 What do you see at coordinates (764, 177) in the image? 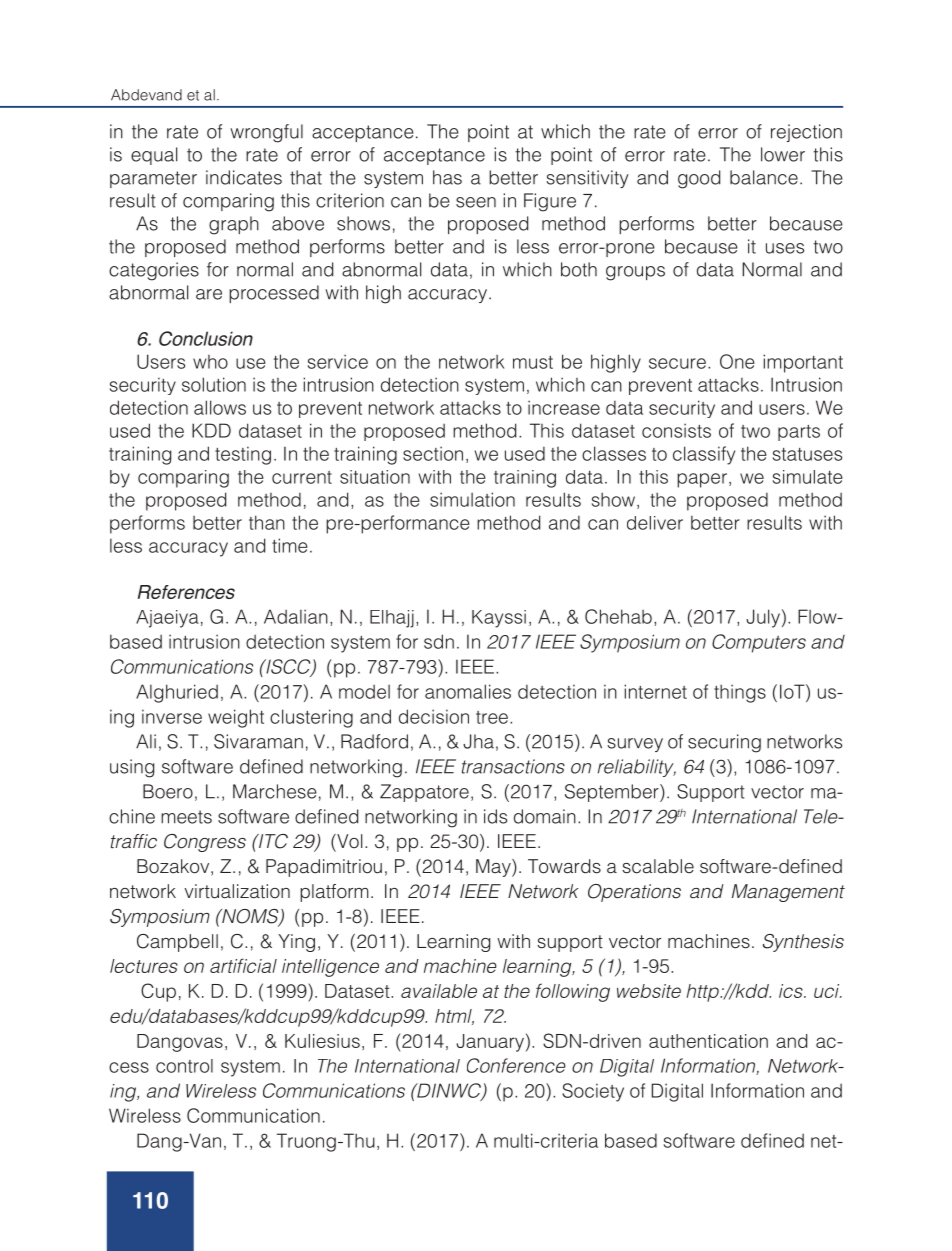
I see `balance` at bounding box center [764, 177].
